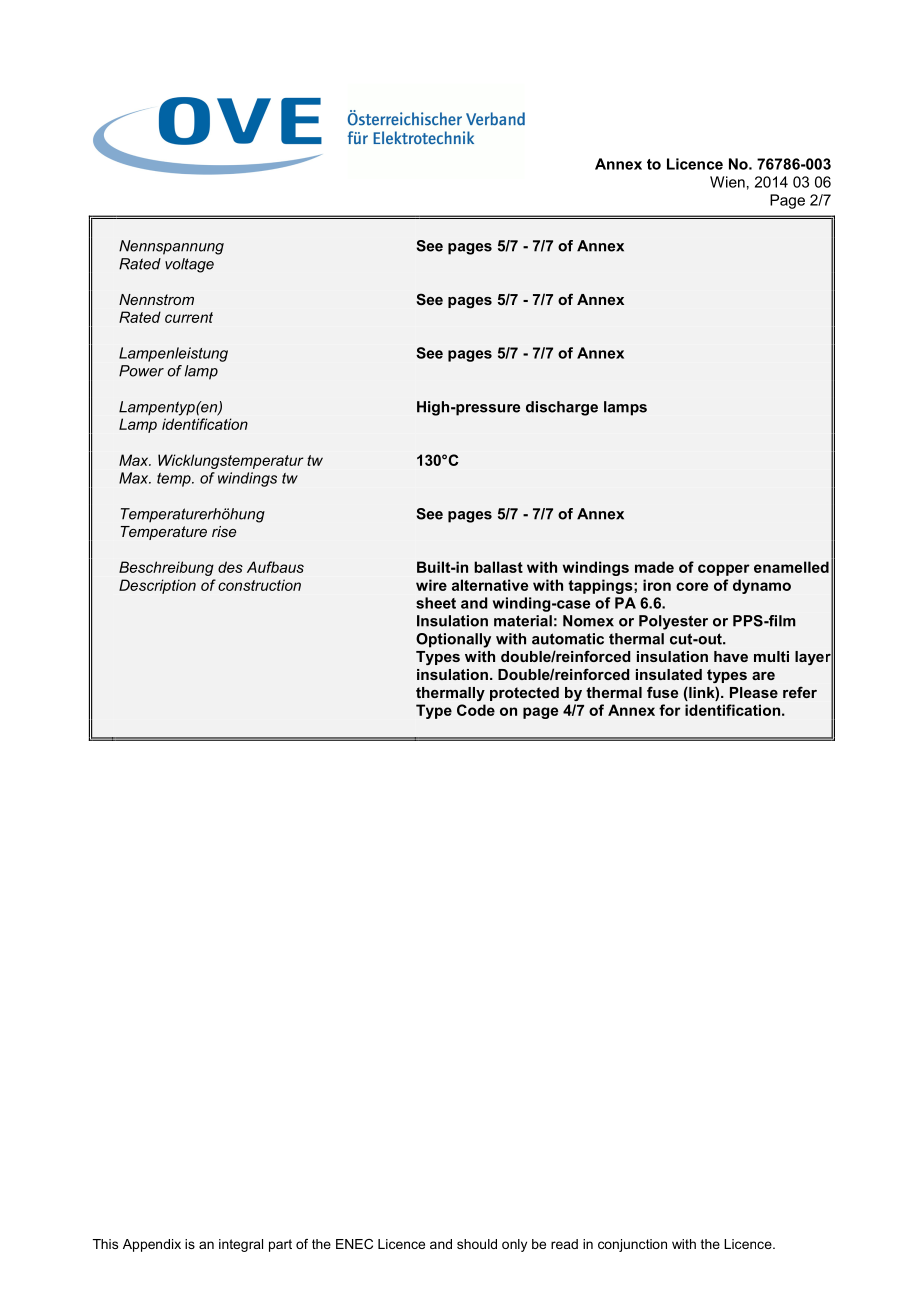 The image size is (924, 1308). Describe the element at coordinates (754, 692) in the screenshot. I see `Please` at that location.
